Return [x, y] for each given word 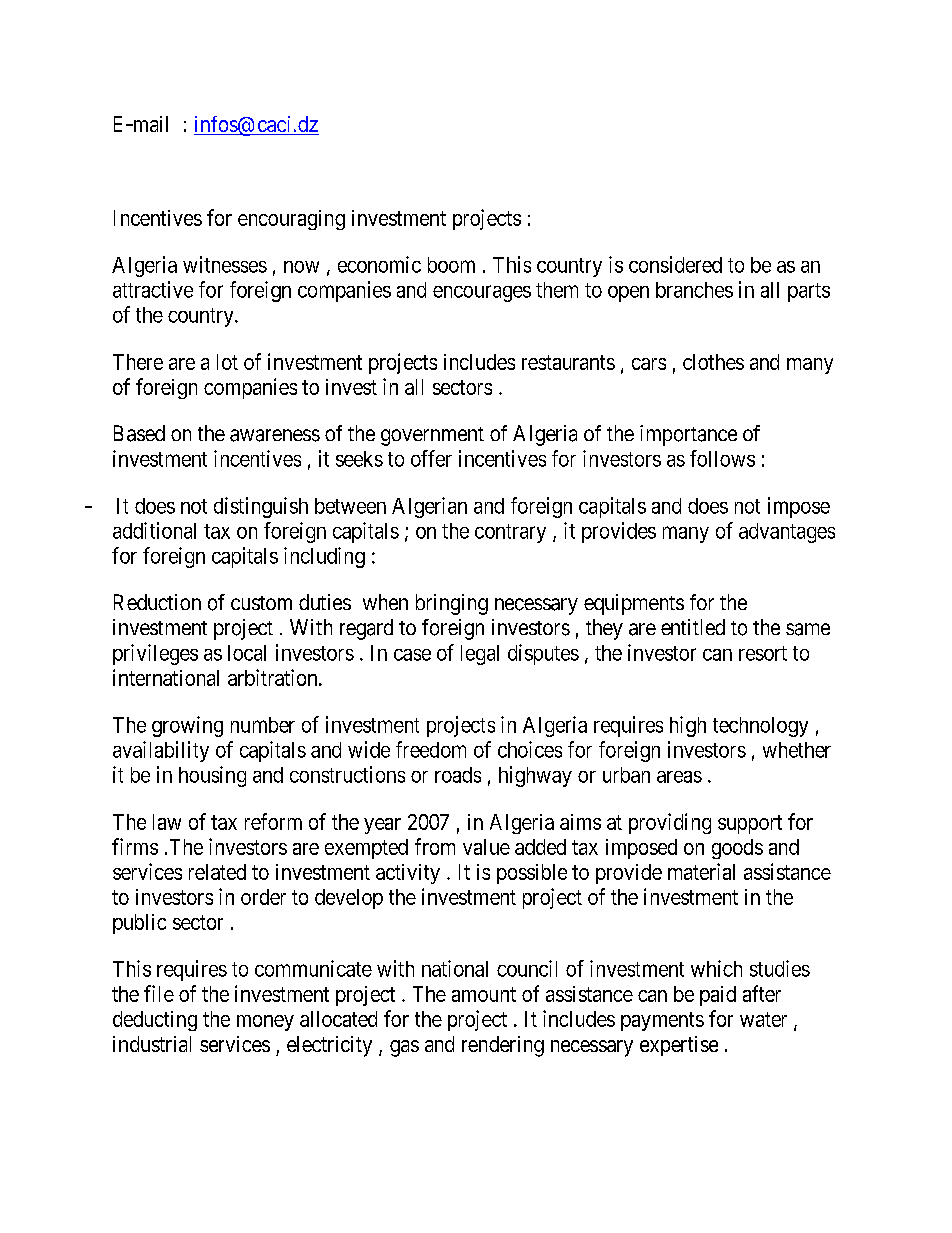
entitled [693, 627]
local [247, 653]
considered [675, 264]
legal [480, 655]
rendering [503, 1046]
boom [451, 265]
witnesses [225, 264]
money [265, 1023]
